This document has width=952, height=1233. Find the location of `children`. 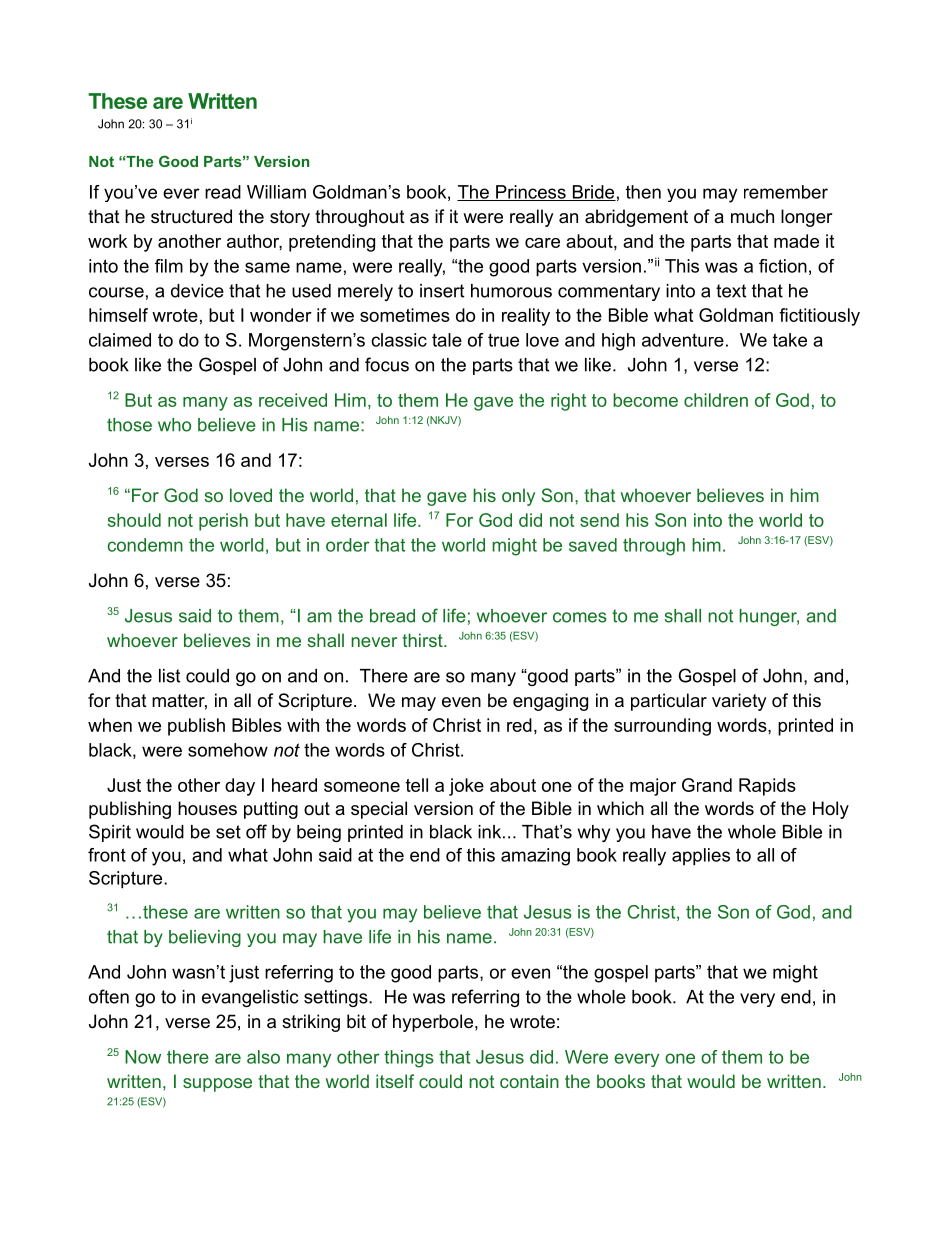

children is located at coordinates (716, 400).
